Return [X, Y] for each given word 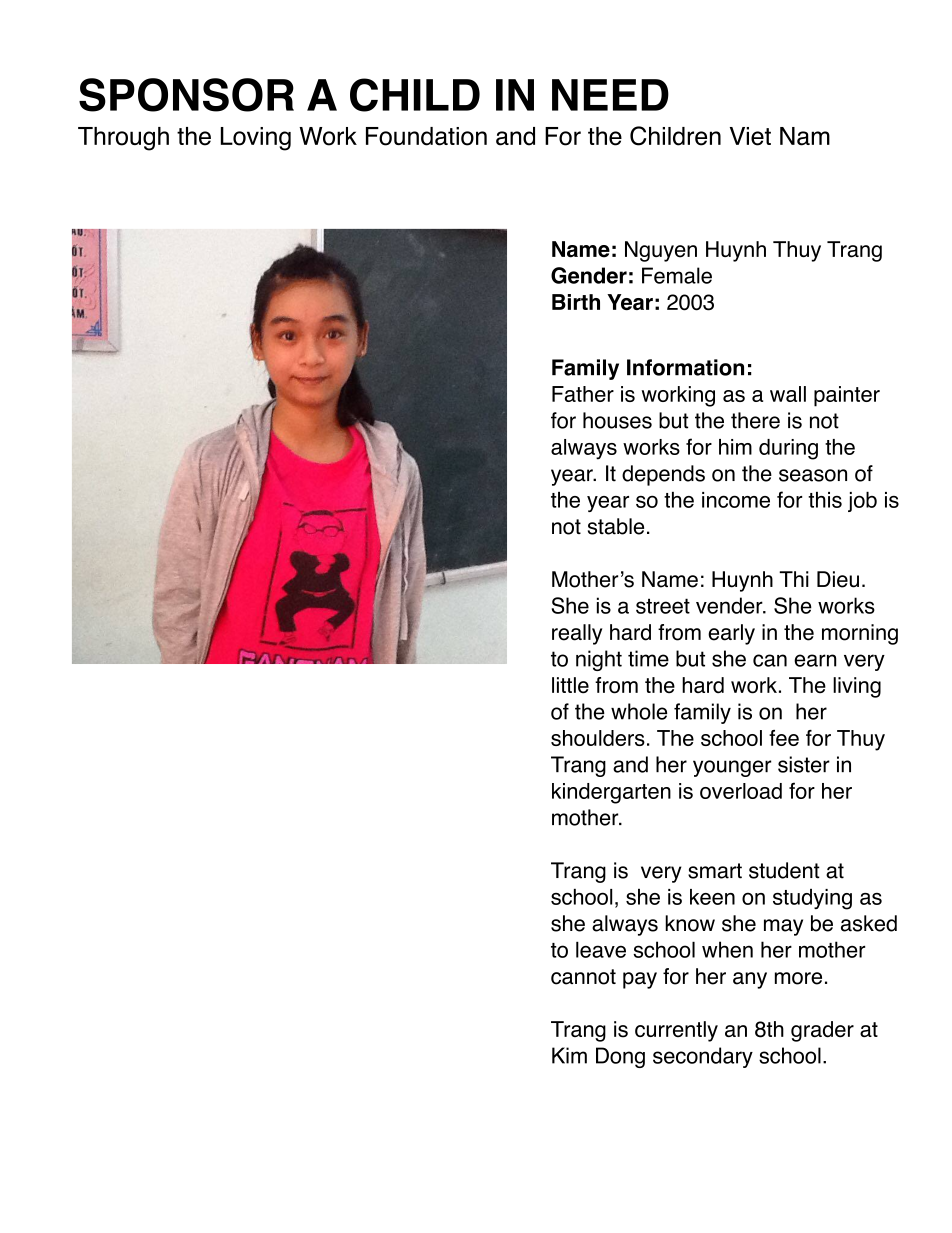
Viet [750, 136]
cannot [583, 977]
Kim [569, 1055]
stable [616, 526]
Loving [256, 139]
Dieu [838, 579]
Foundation [426, 136]
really [577, 634]
